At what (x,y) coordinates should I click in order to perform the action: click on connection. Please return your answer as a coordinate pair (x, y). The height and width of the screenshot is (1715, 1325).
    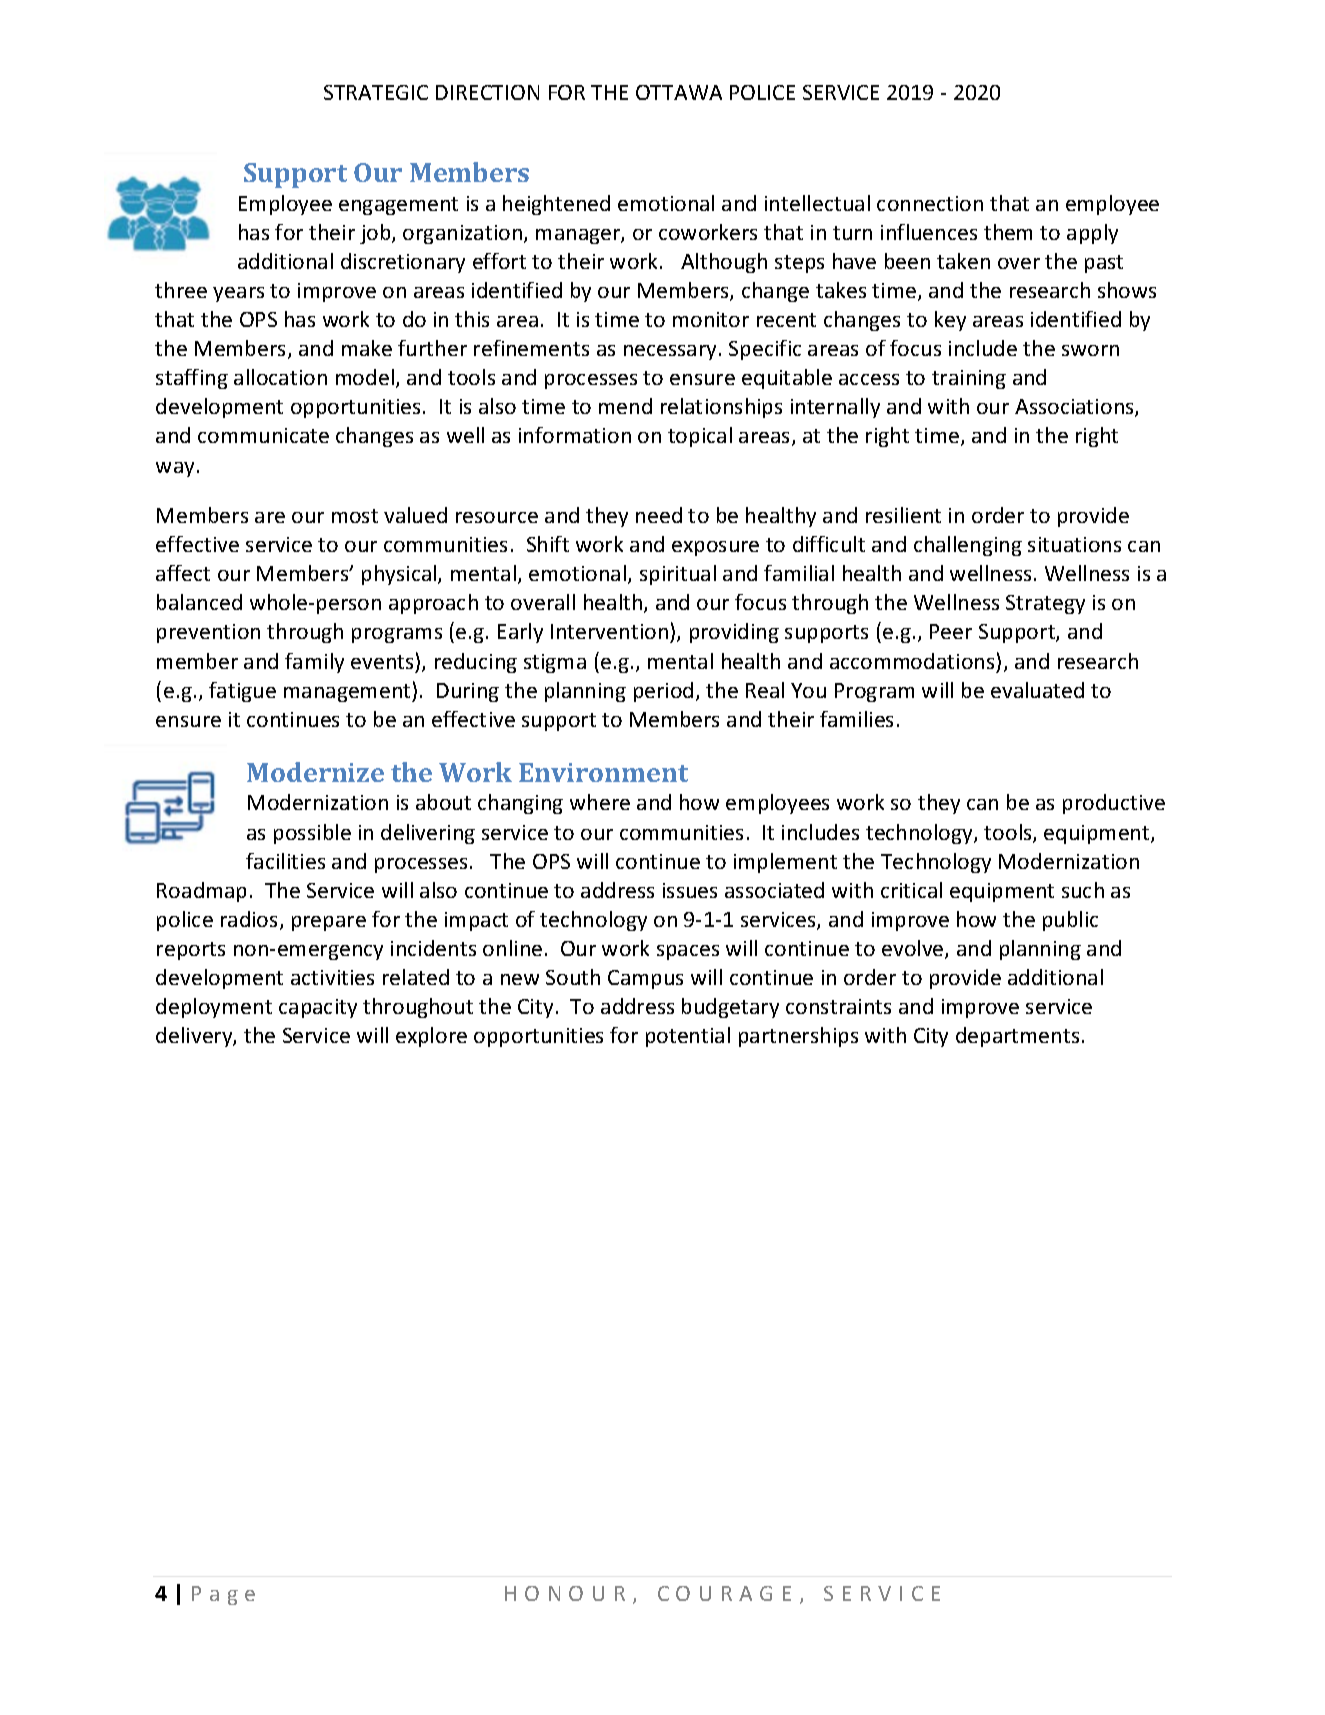
    Looking at the image, I should click on (930, 203).
